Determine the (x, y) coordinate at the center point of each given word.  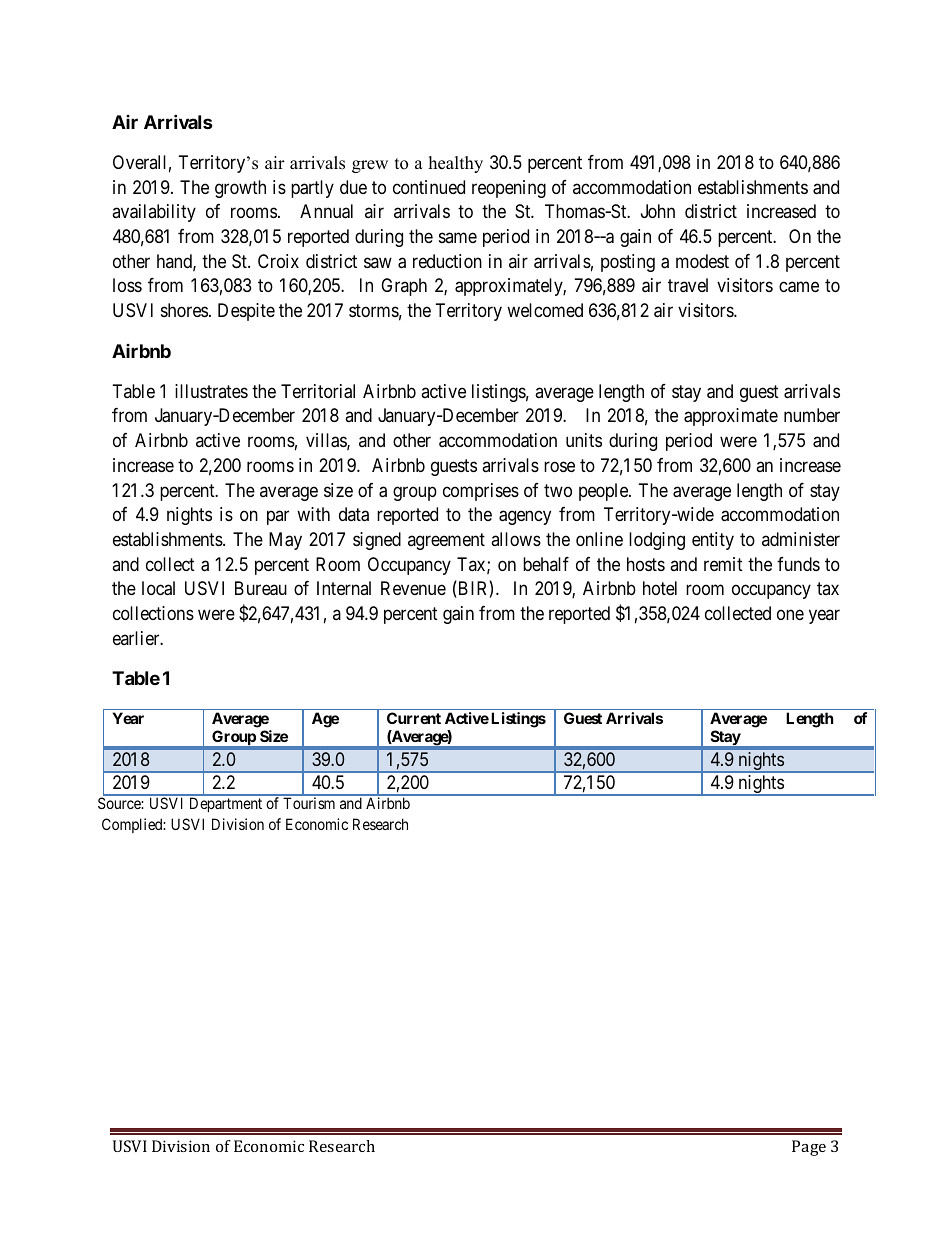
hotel (660, 588)
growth (240, 189)
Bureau (261, 588)
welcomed (545, 310)
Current (414, 718)
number (812, 415)
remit (723, 564)
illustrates (211, 391)
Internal (344, 588)
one (790, 614)
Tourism (309, 803)
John (658, 211)
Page (809, 1148)
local (158, 588)
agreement (446, 541)
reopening (509, 189)
